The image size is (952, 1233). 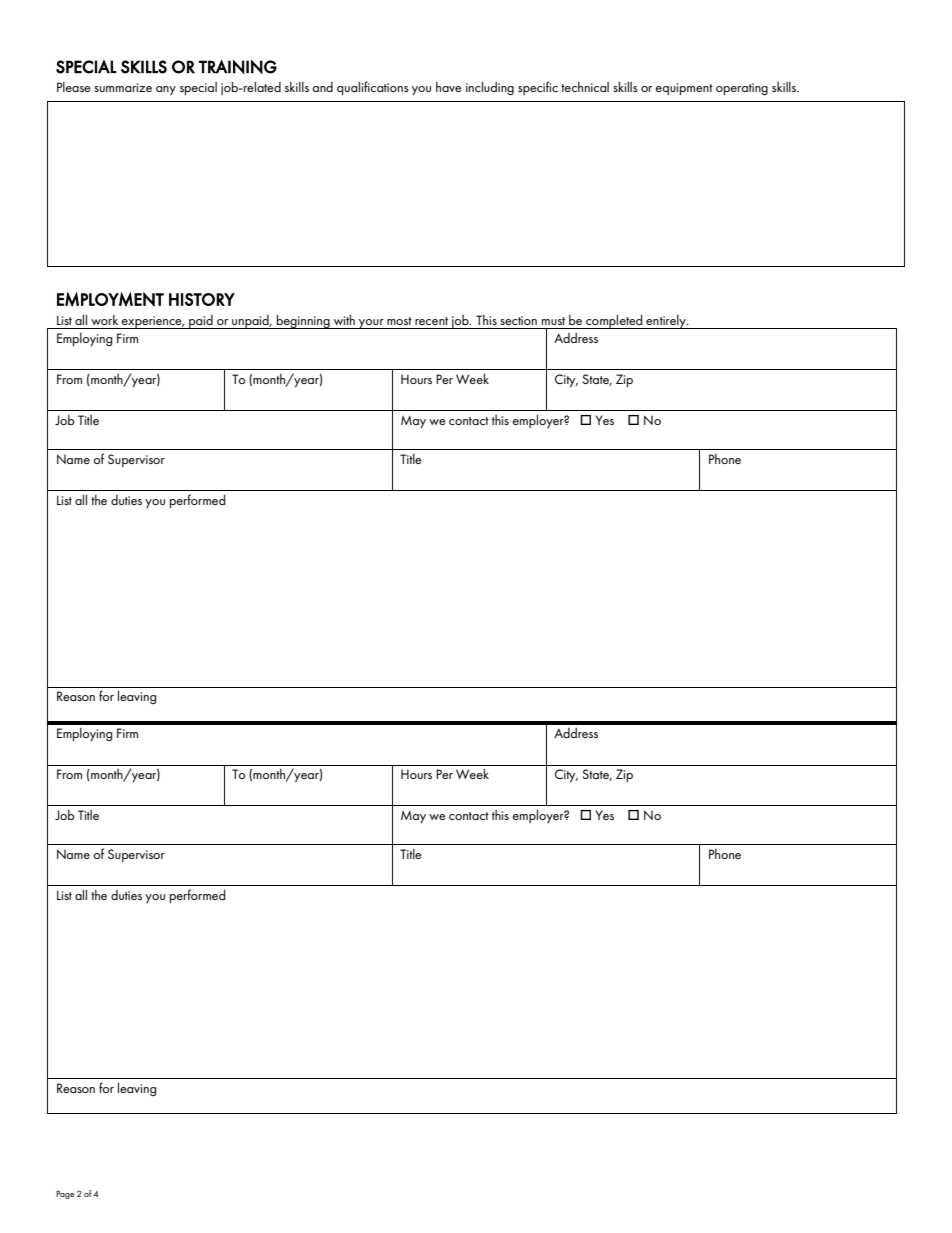 What do you see at coordinates (371, 324) in the page?
I see `your` at bounding box center [371, 324].
